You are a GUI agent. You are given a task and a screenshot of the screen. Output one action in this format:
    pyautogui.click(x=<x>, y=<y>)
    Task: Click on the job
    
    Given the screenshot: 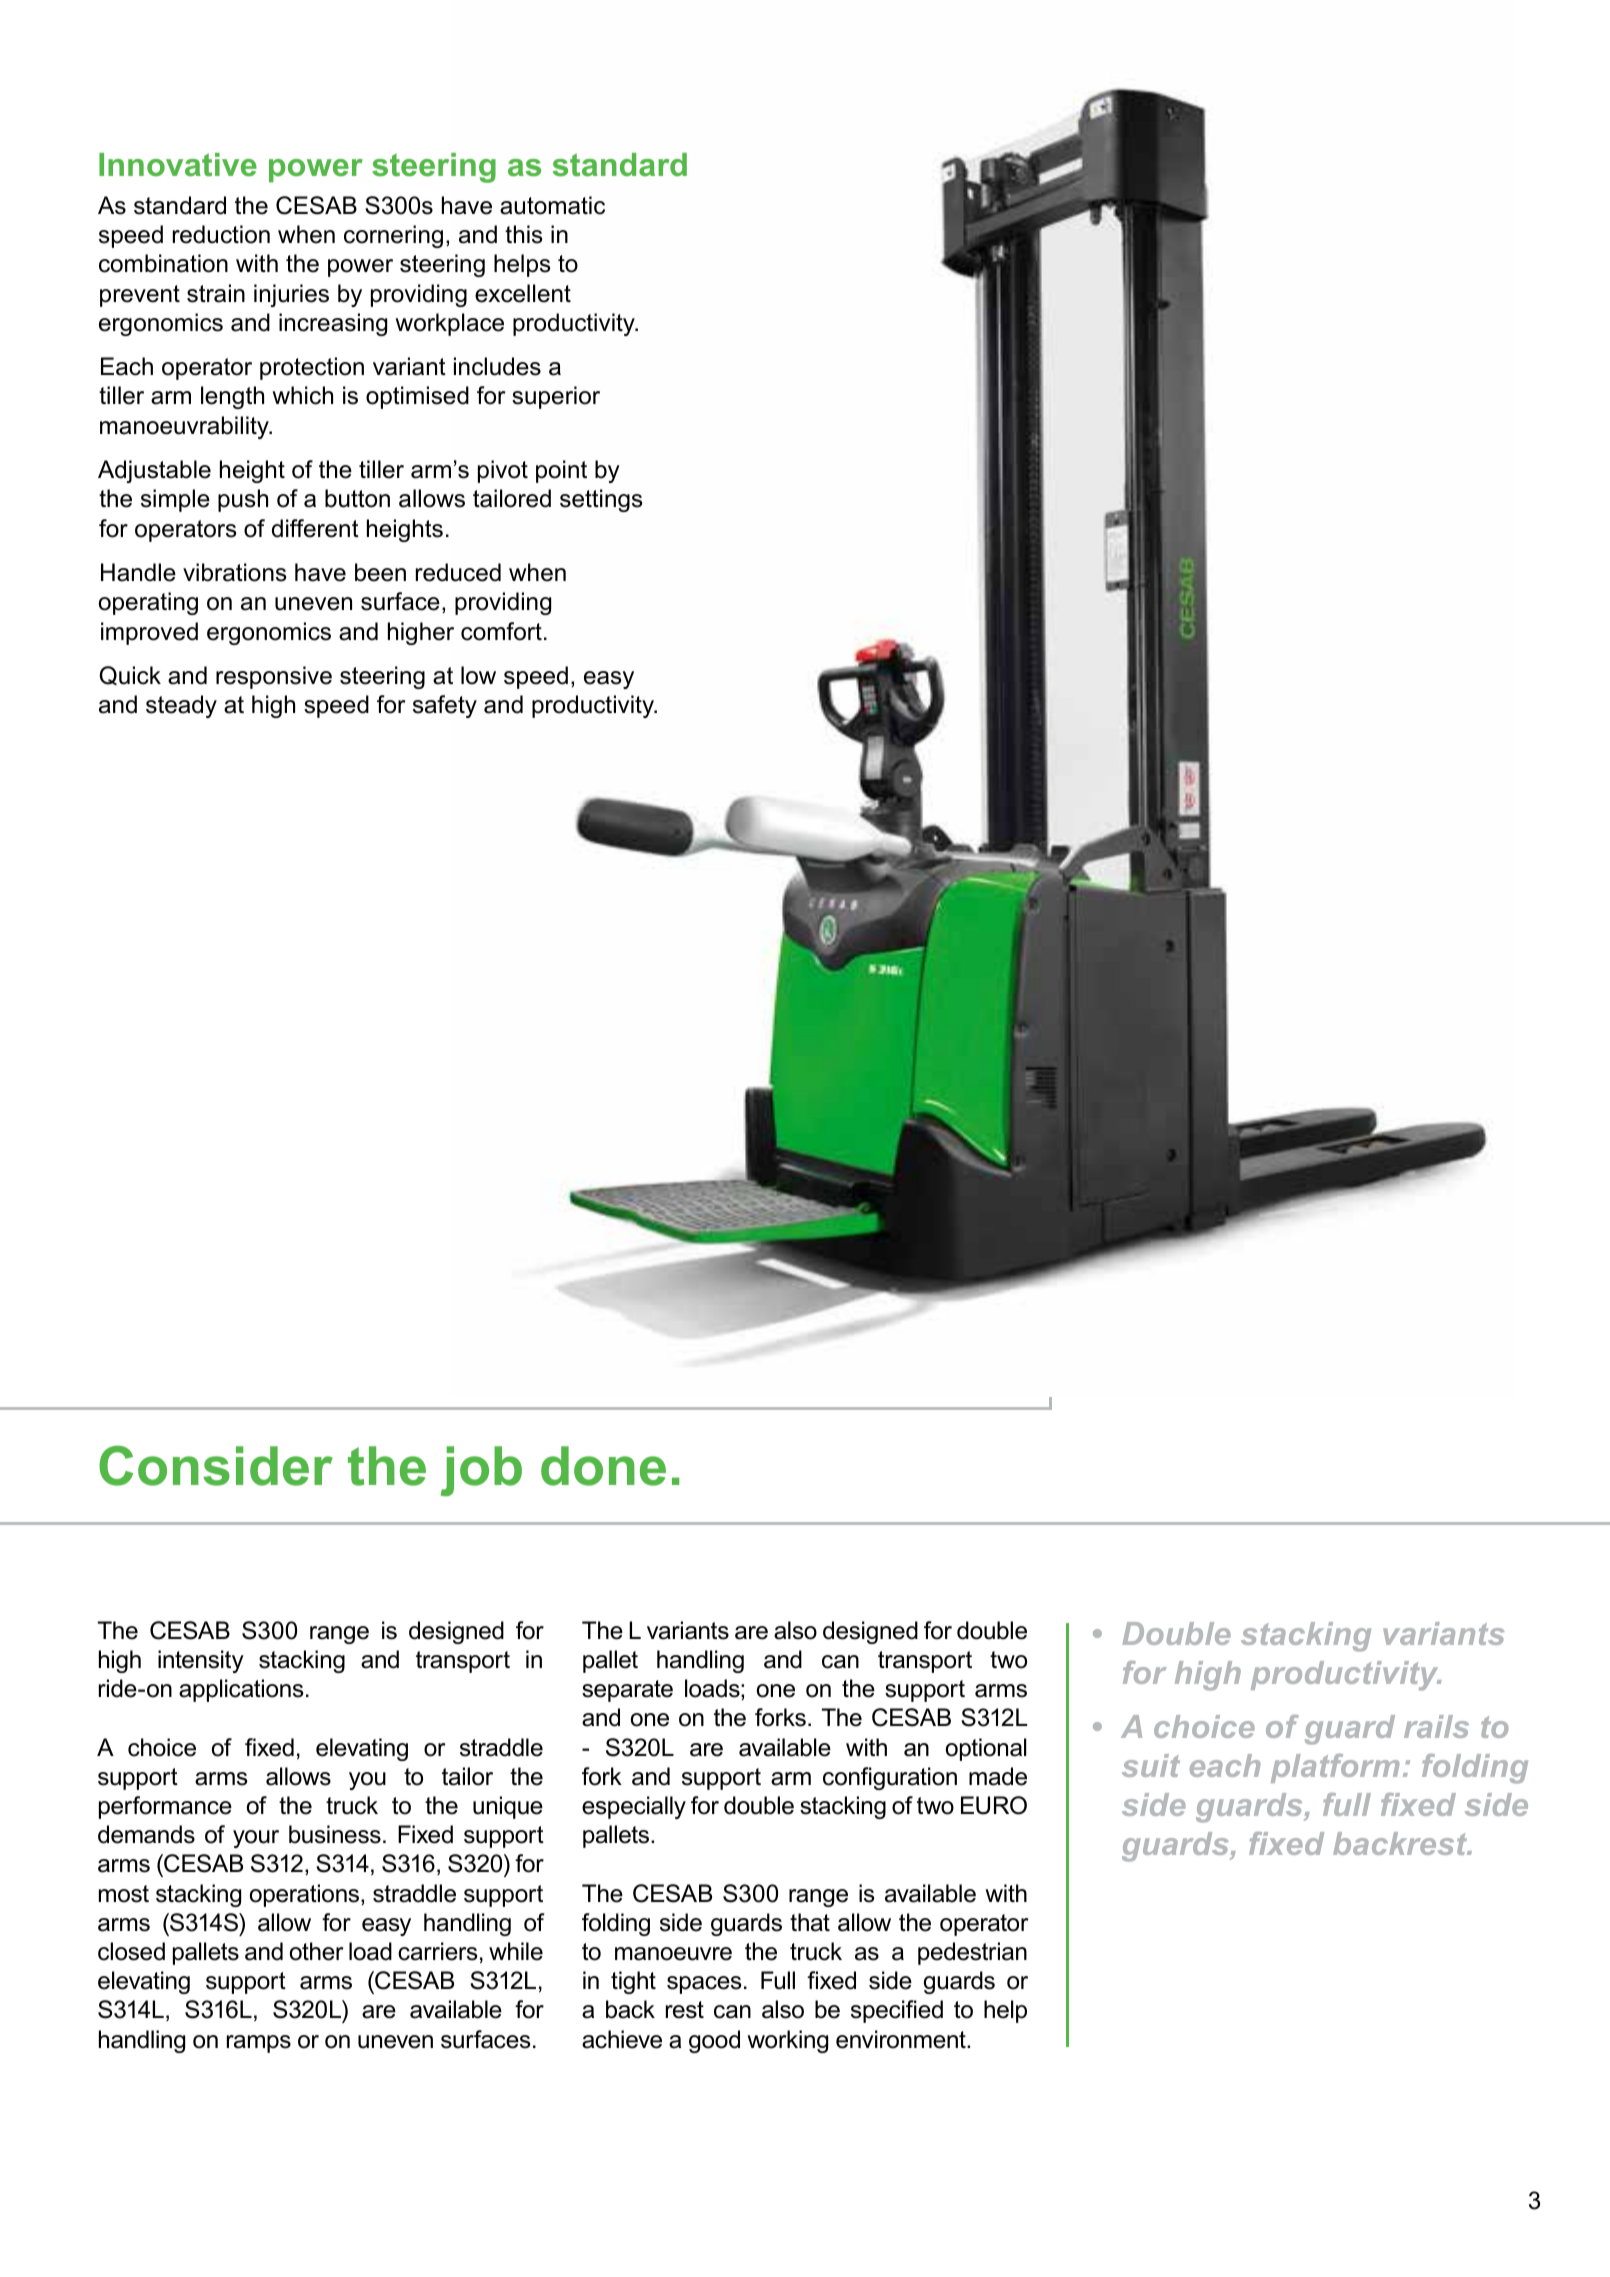 What is the action you would take?
    pyautogui.click(x=481, y=1471)
